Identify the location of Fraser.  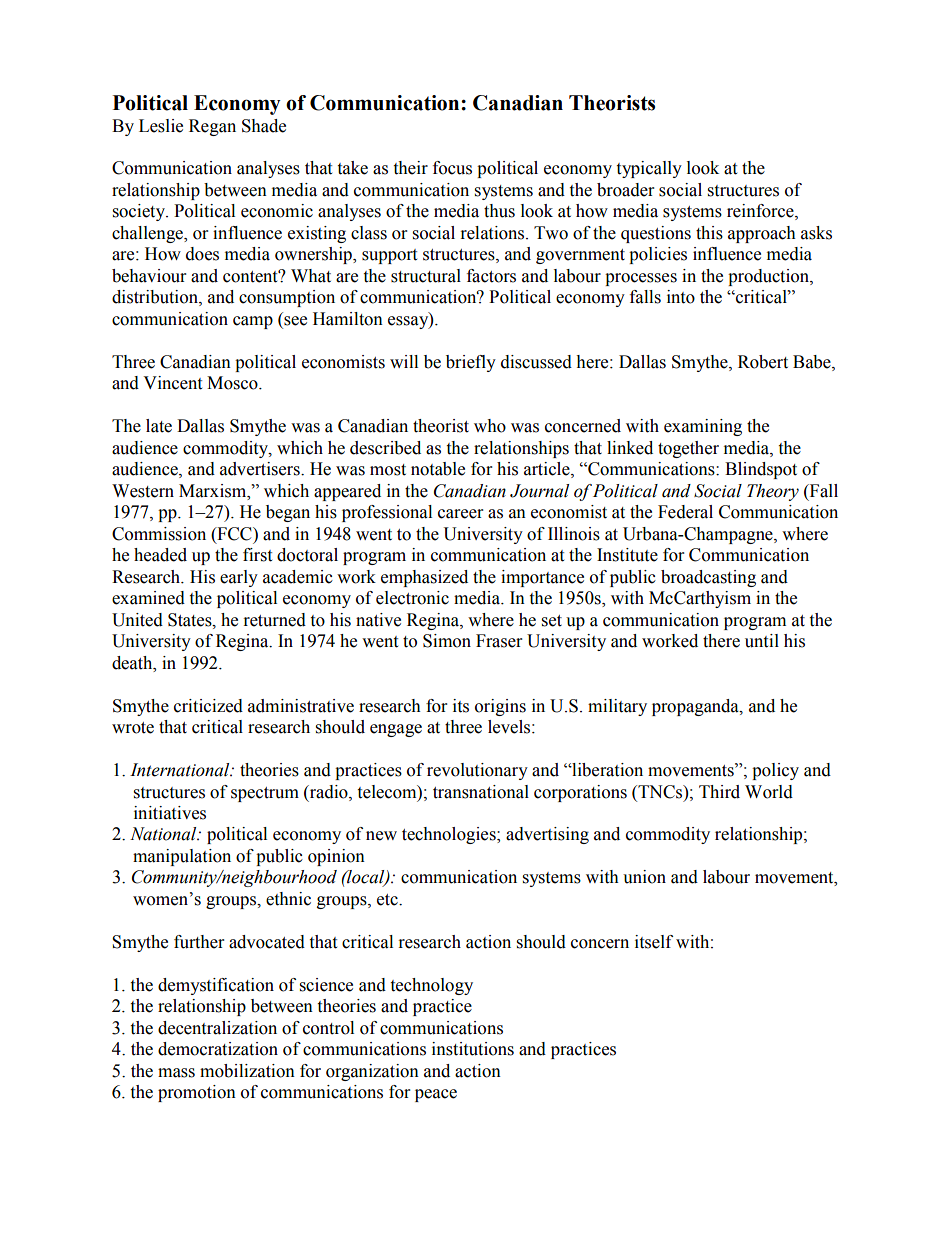
(499, 641).
